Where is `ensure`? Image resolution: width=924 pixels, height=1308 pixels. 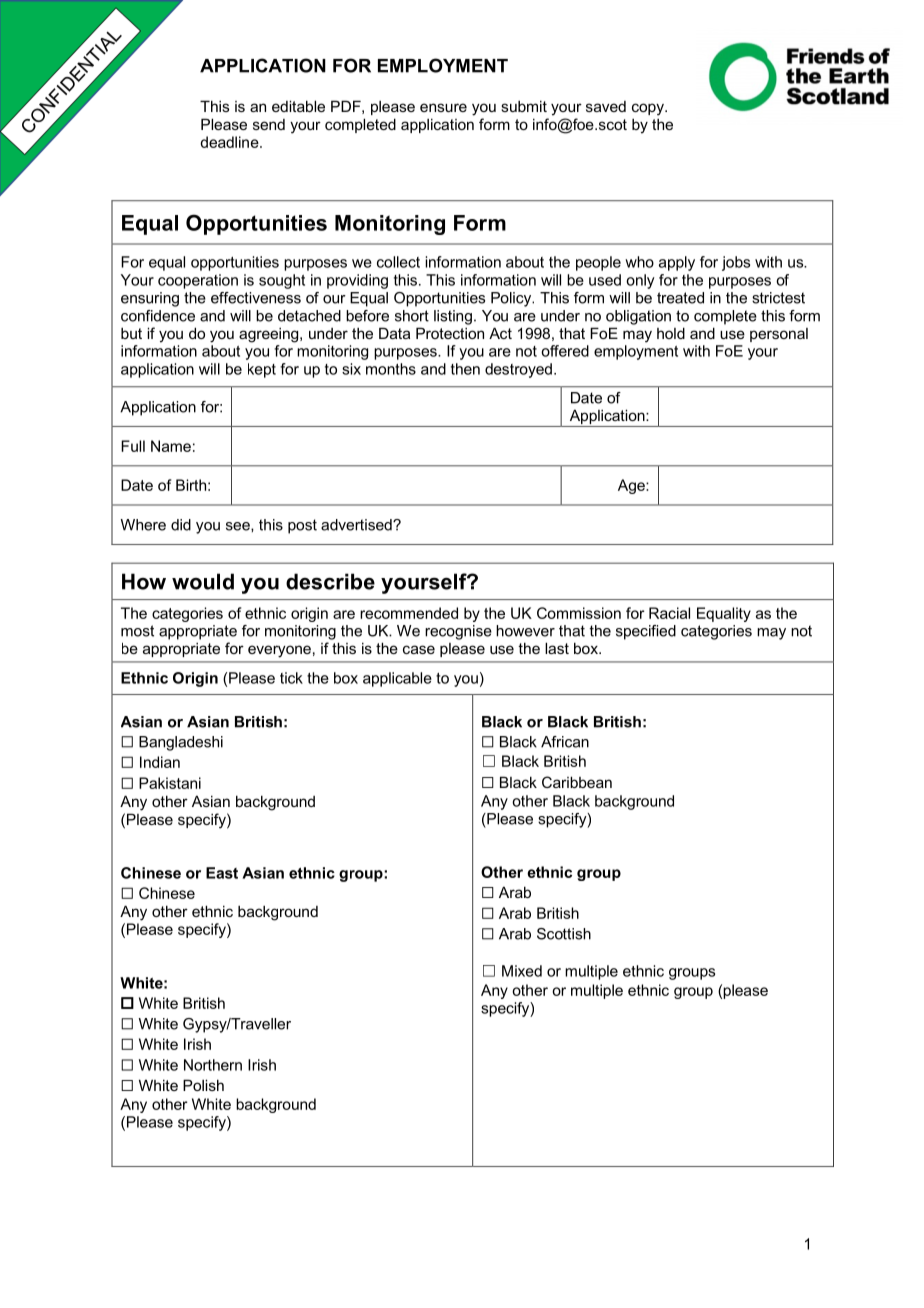
ensure is located at coordinates (443, 107).
